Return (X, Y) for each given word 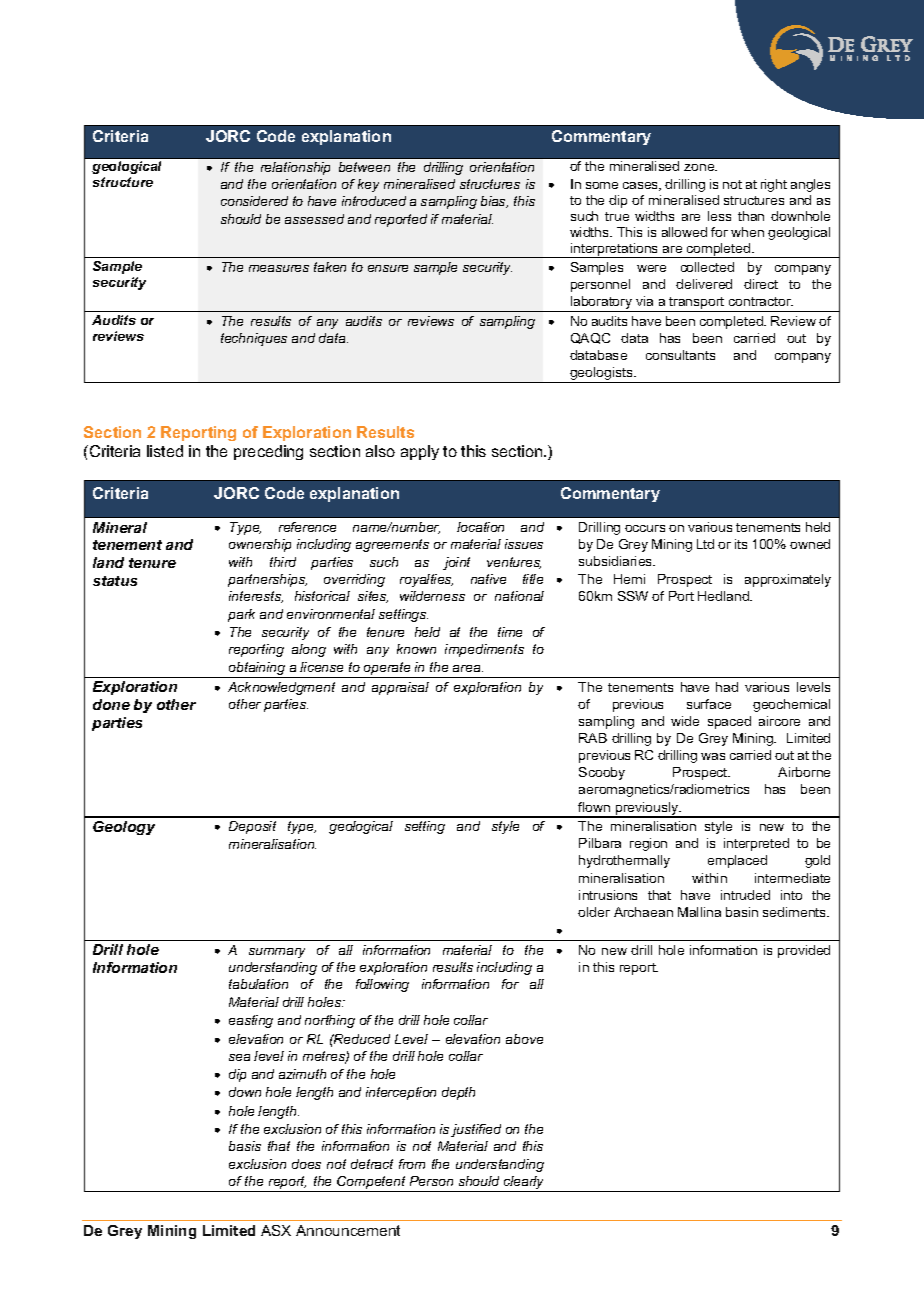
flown (594, 807)
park (241, 615)
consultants (680, 355)
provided (804, 951)
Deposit (252, 827)
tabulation (258, 984)
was (713, 756)
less (719, 216)
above (524, 1039)
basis (245, 1146)
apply (420, 452)
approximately (788, 580)
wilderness (432, 596)
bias (494, 202)
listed (165, 451)
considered (254, 201)
